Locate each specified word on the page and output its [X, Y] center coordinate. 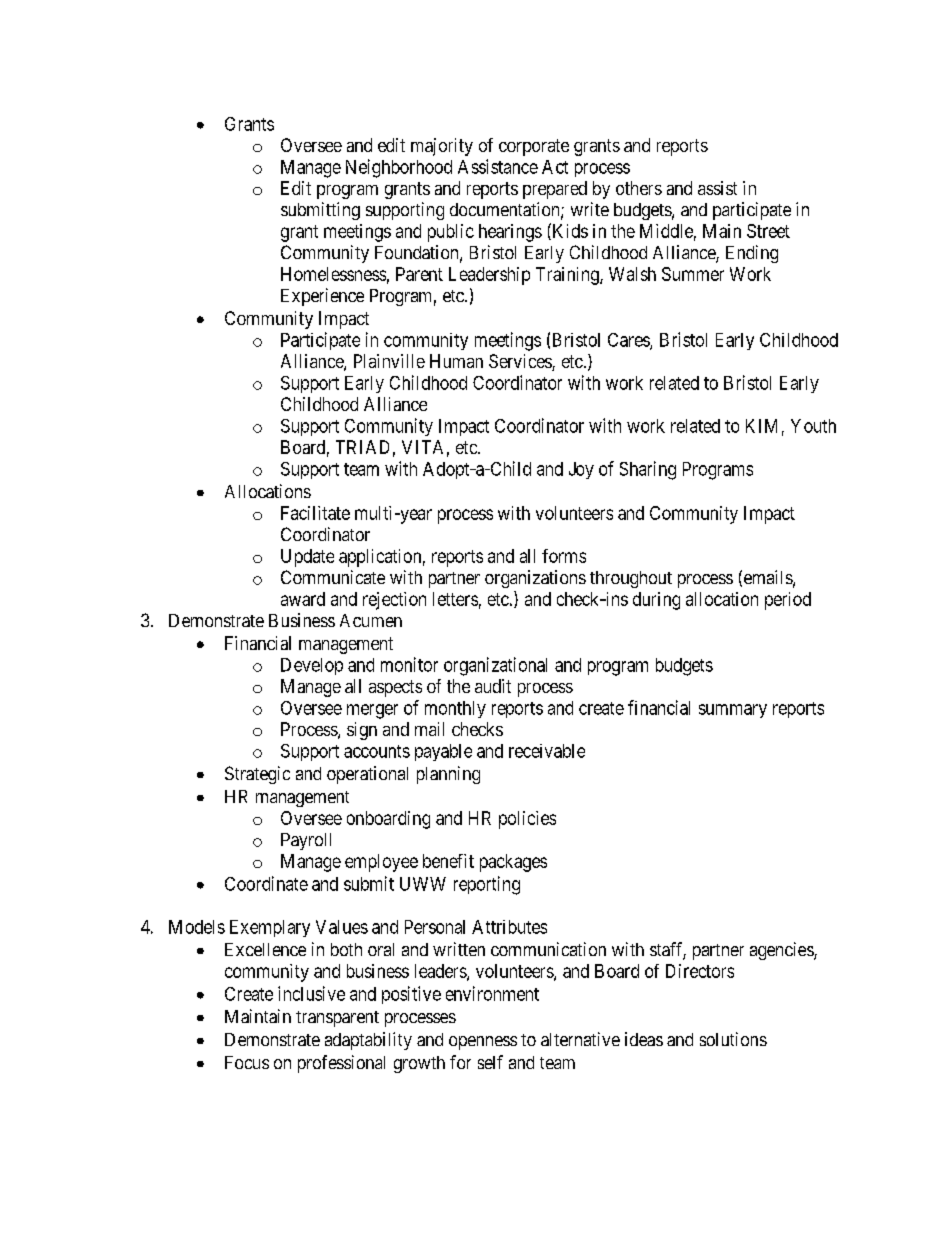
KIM [761, 426]
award [303, 599]
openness [483, 1043]
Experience [322, 297]
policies [527, 820]
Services [521, 362]
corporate [534, 147]
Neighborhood [399, 168]
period [788, 601]
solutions [733, 1039]
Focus [247, 1062]
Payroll [306, 841]
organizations [535, 579]
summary [733, 711]
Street [768, 231]
